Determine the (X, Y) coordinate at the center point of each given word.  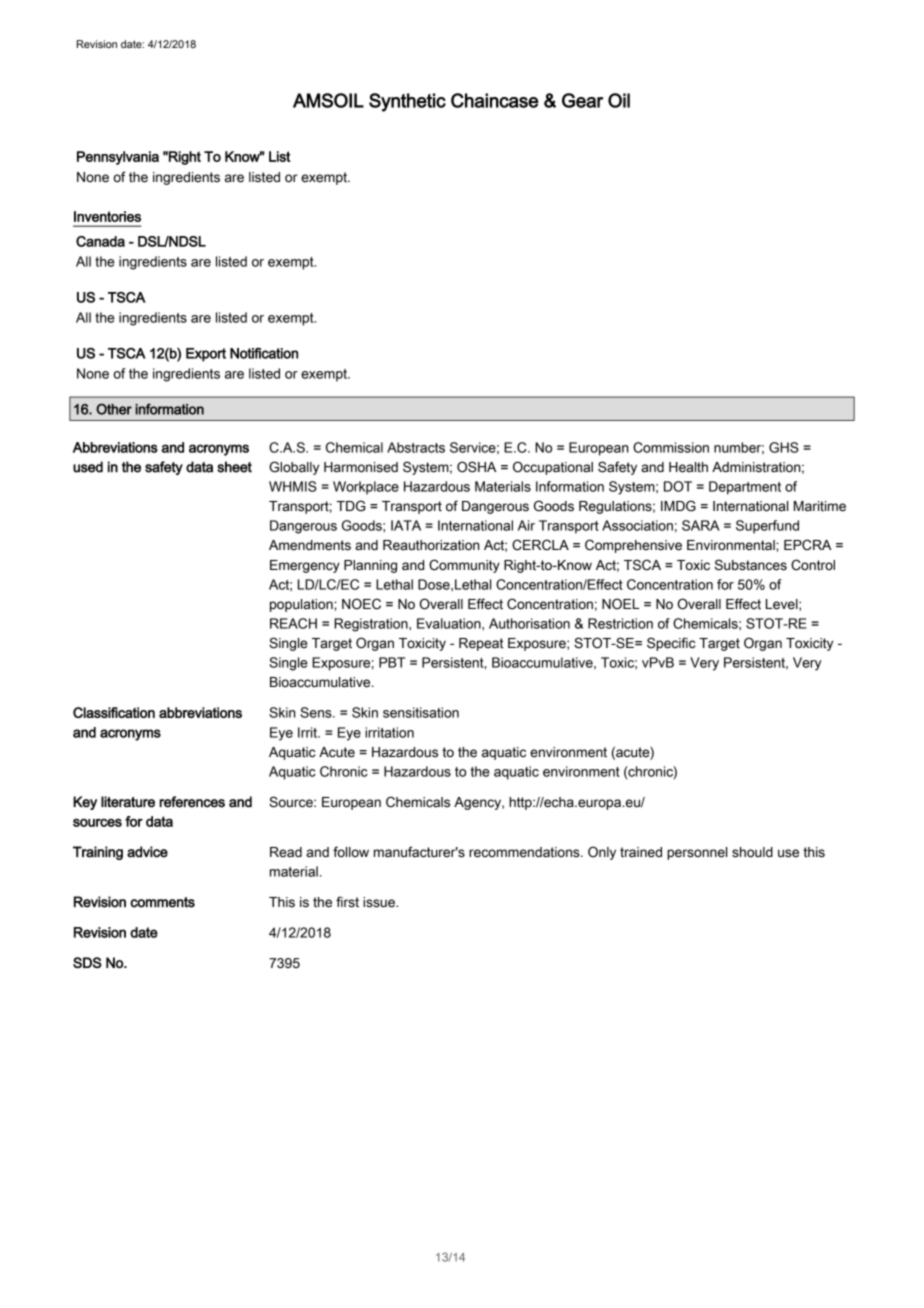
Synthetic (407, 102)
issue (380, 902)
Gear (582, 100)
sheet (234, 467)
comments (162, 902)
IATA (406, 525)
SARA (701, 525)
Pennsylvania (118, 158)
